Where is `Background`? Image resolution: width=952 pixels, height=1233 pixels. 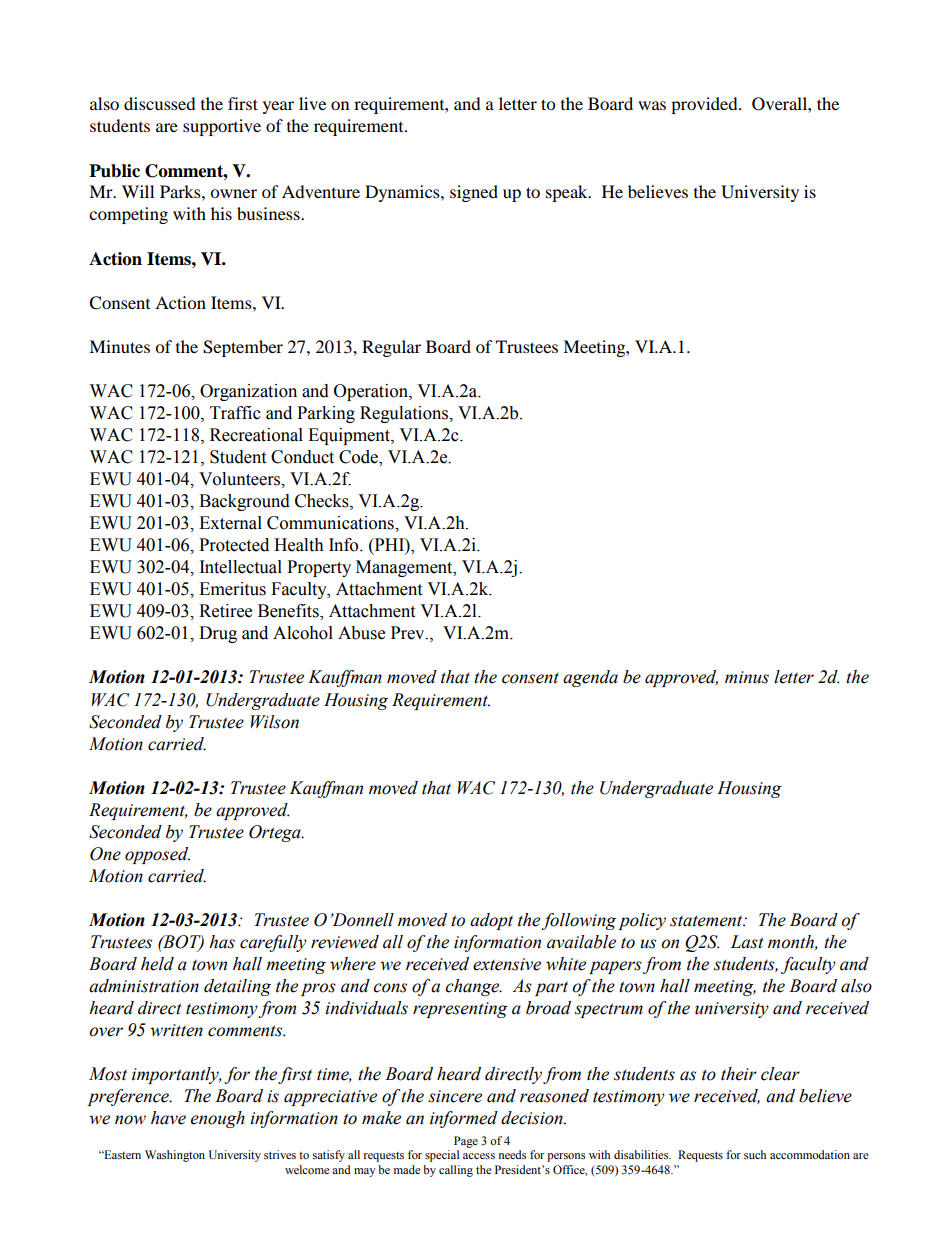 Background is located at coordinates (244, 502).
